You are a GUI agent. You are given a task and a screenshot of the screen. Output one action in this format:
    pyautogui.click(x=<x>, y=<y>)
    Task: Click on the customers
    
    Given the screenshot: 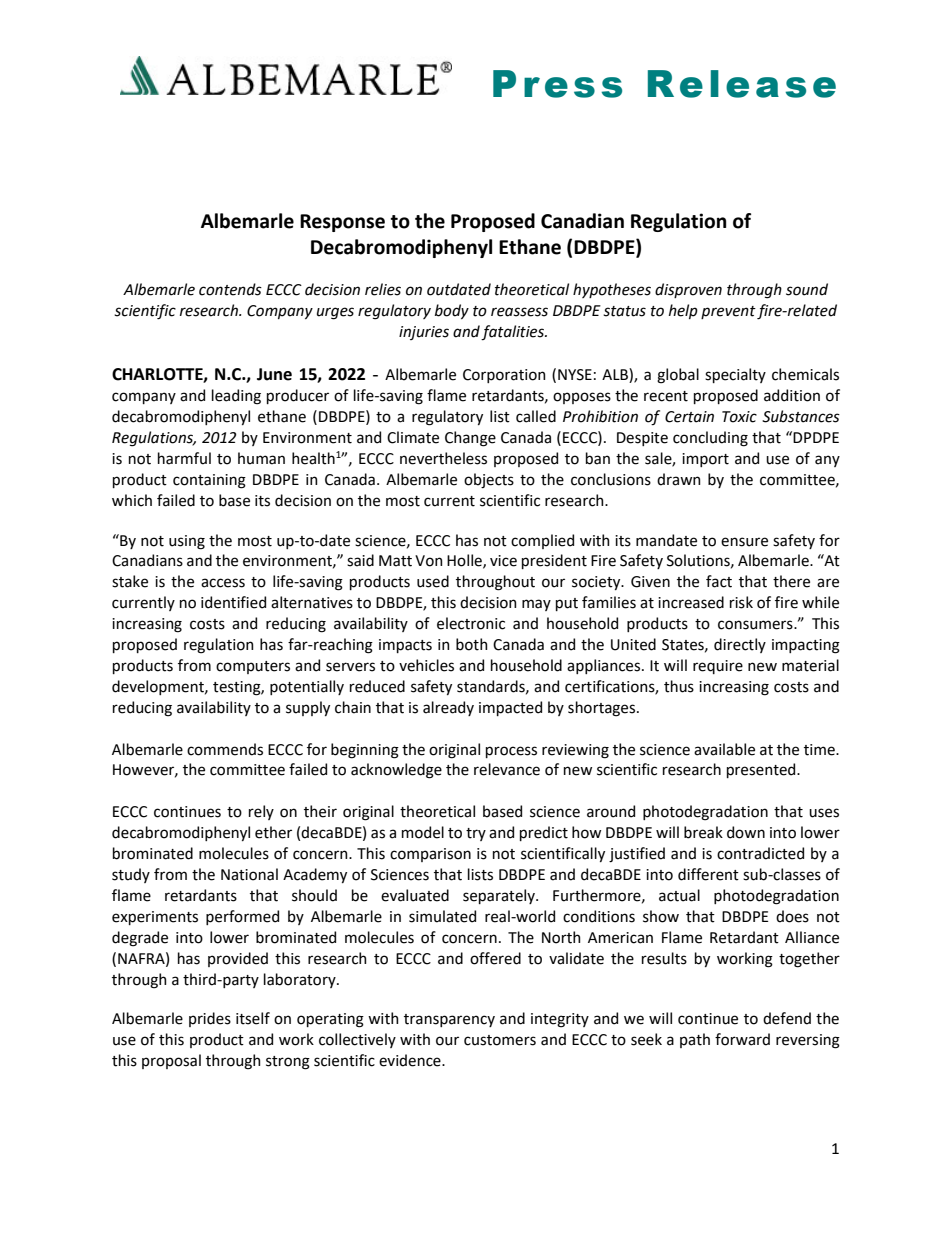 What is the action you would take?
    pyautogui.click(x=500, y=1040)
